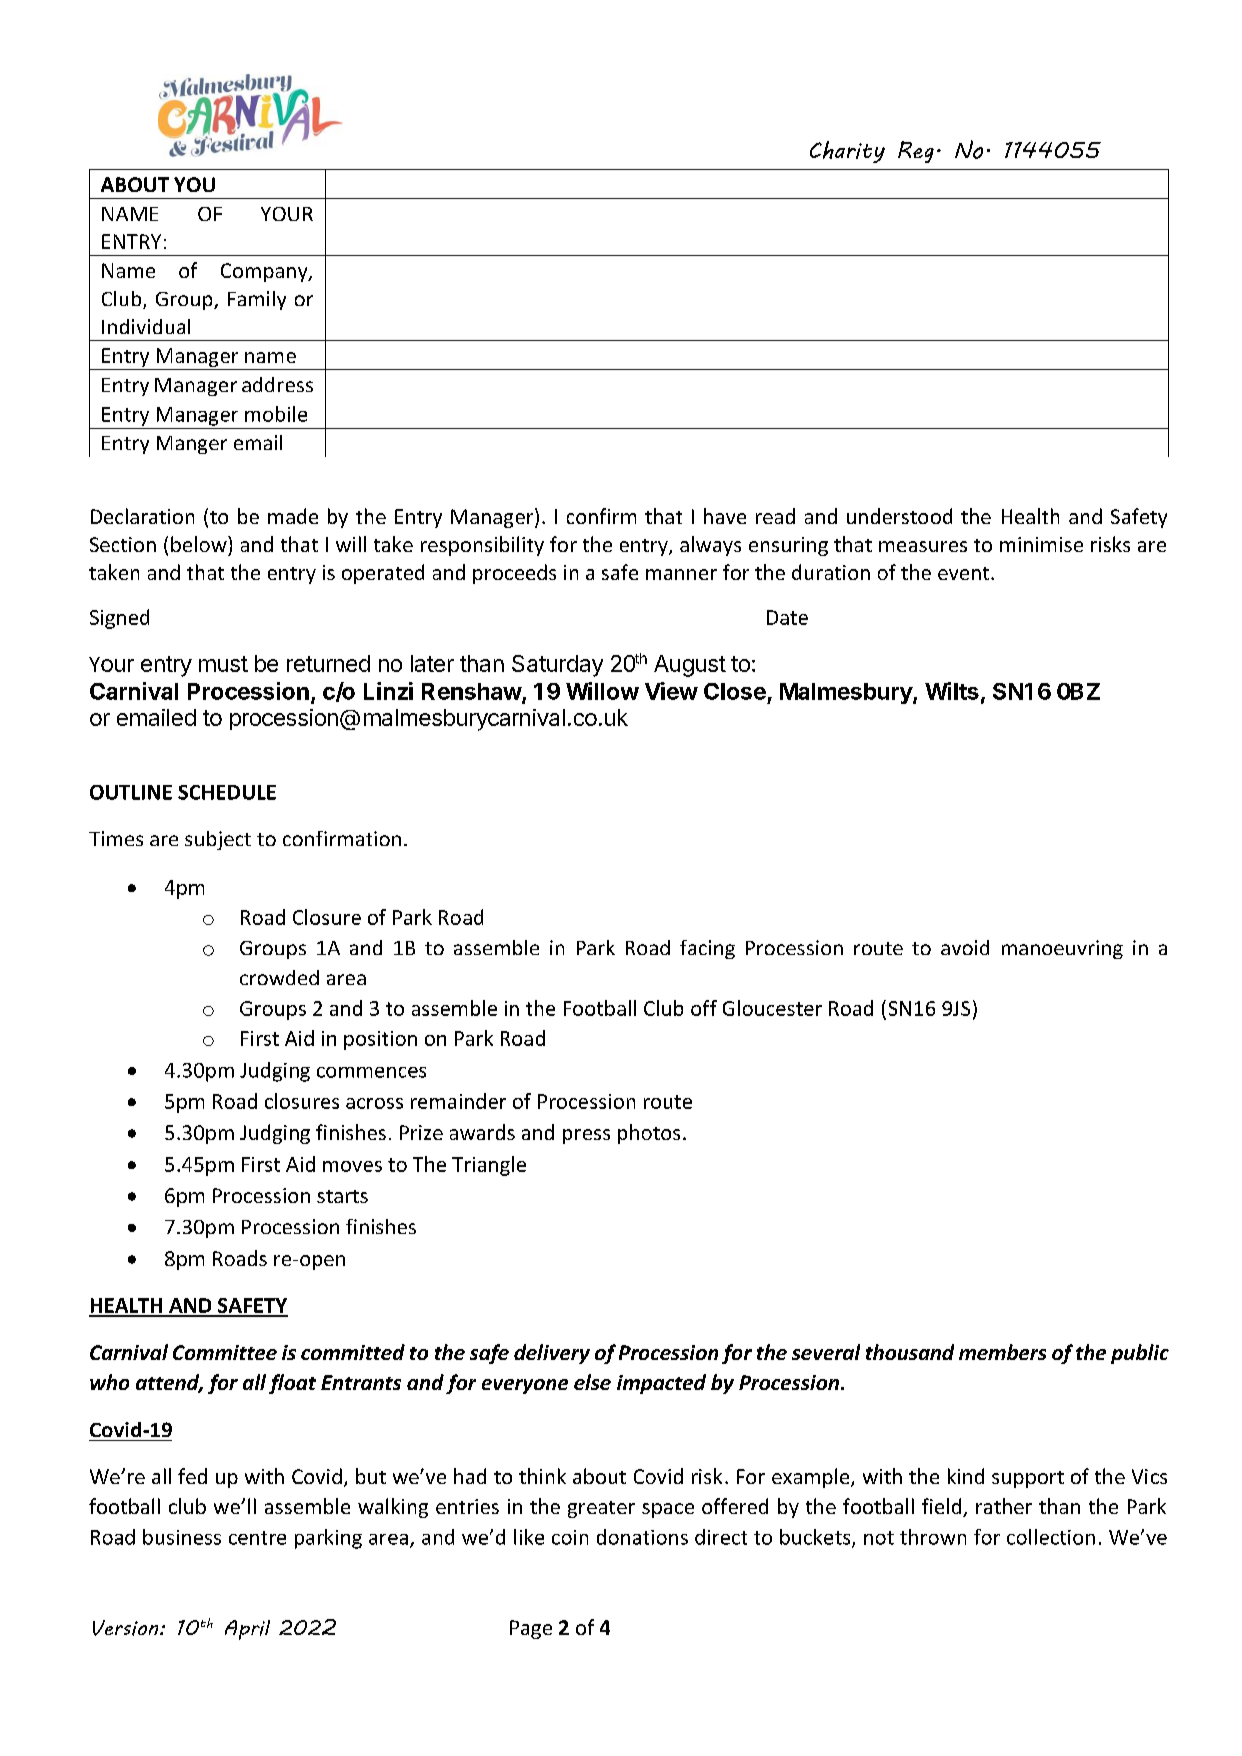 Image resolution: width=1242 pixels, height=1756 pixels. What do you see at coordinates (681, 574) in the image?
I see `manner` at bounding box center [681, 574].
